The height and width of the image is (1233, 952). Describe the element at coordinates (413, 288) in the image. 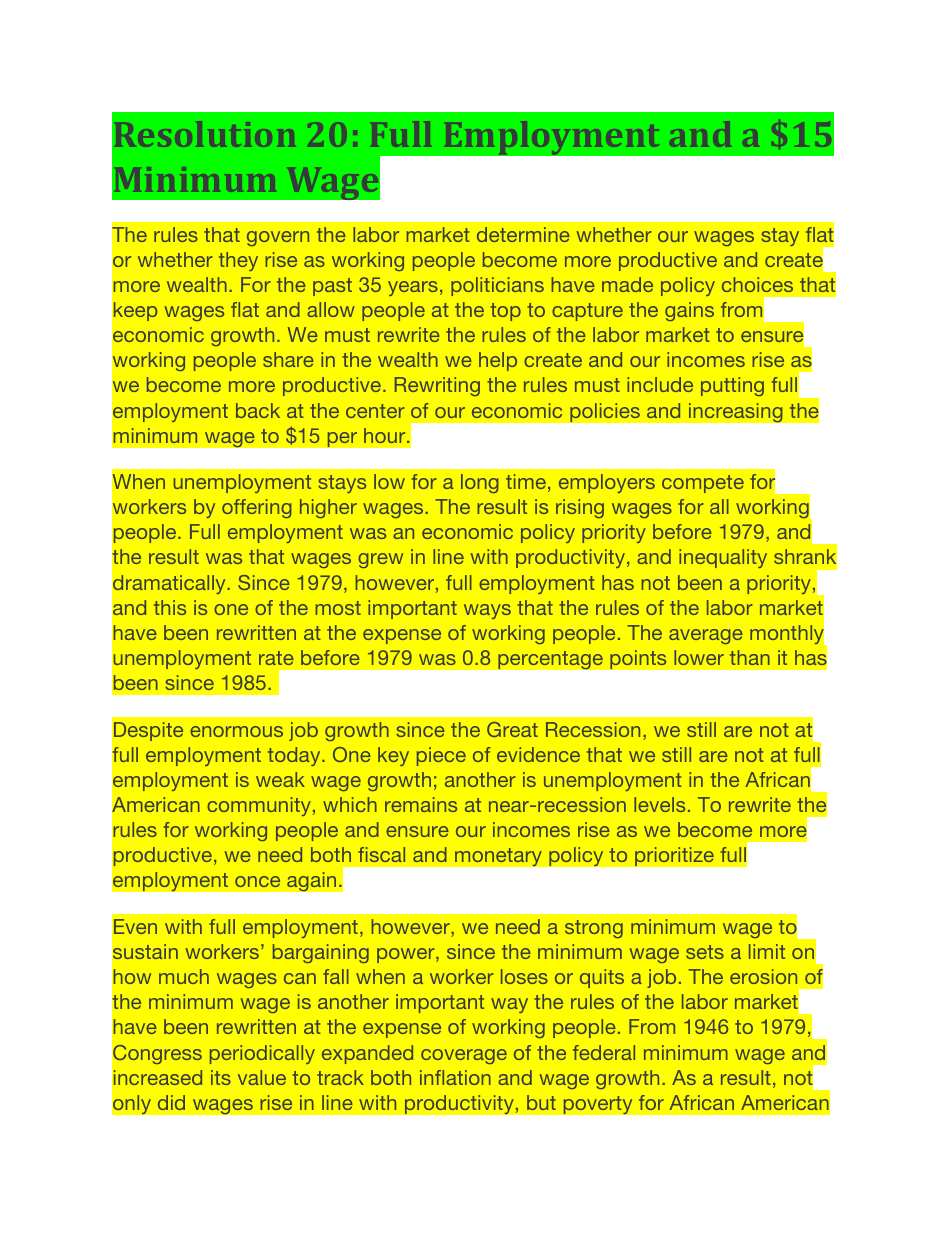

I see `years` at that location.
